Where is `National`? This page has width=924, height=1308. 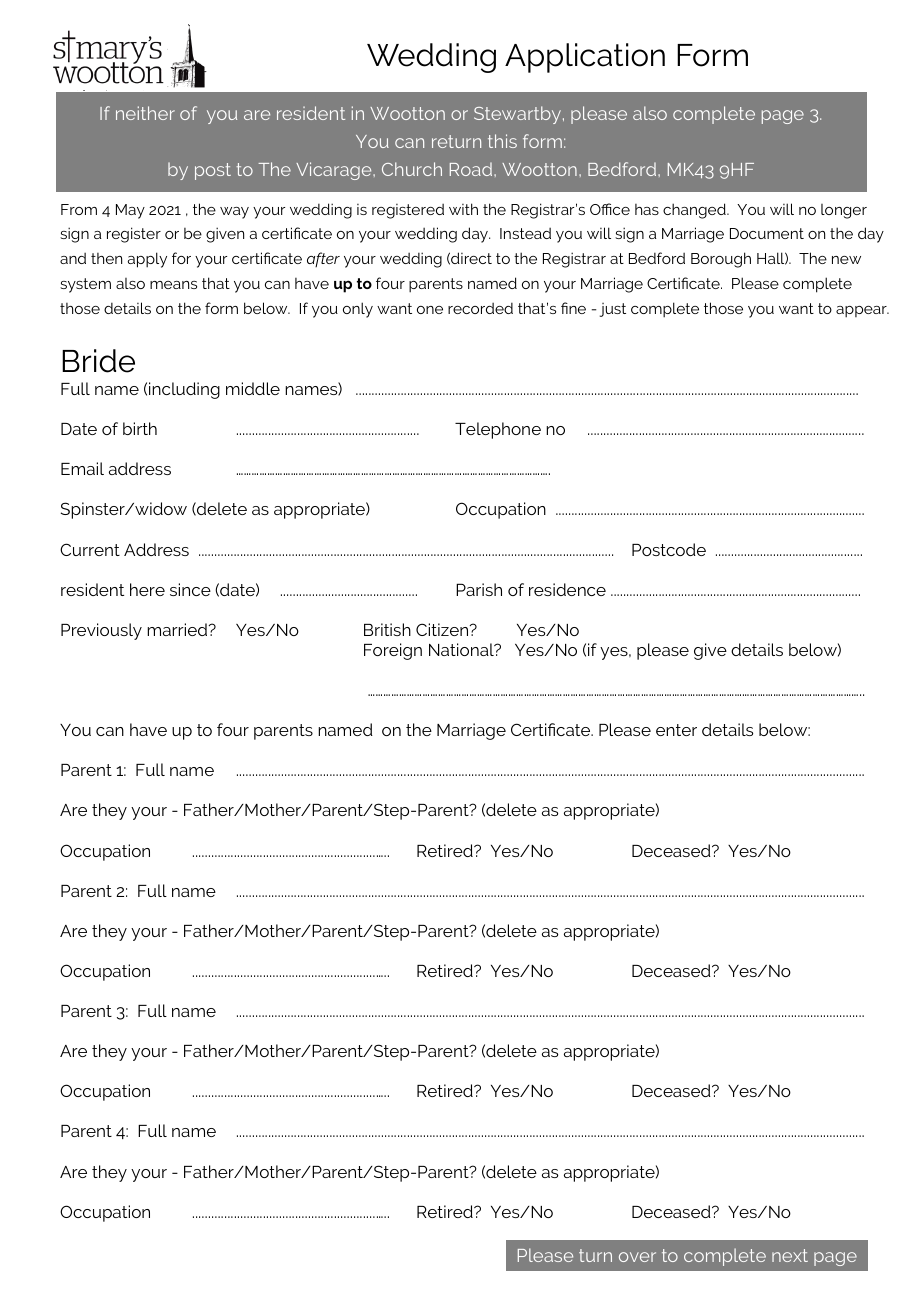
National is located at coordinates (462, 649).
